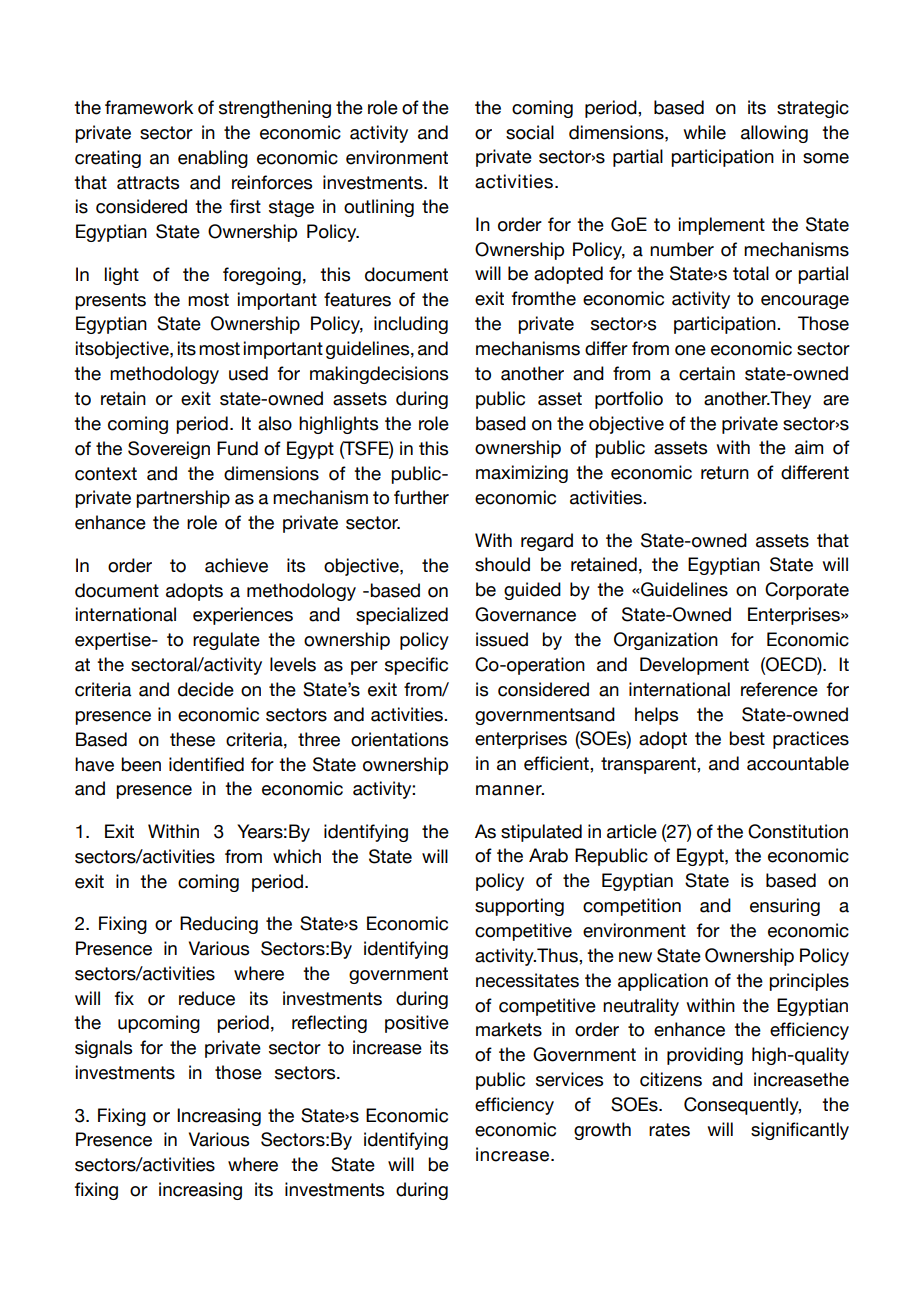 This screenshot has width=924, height=1308. What do you see at coordinates (226, 641) in the screenshot?
I see `regulate` at bounding box center [226, 641].
